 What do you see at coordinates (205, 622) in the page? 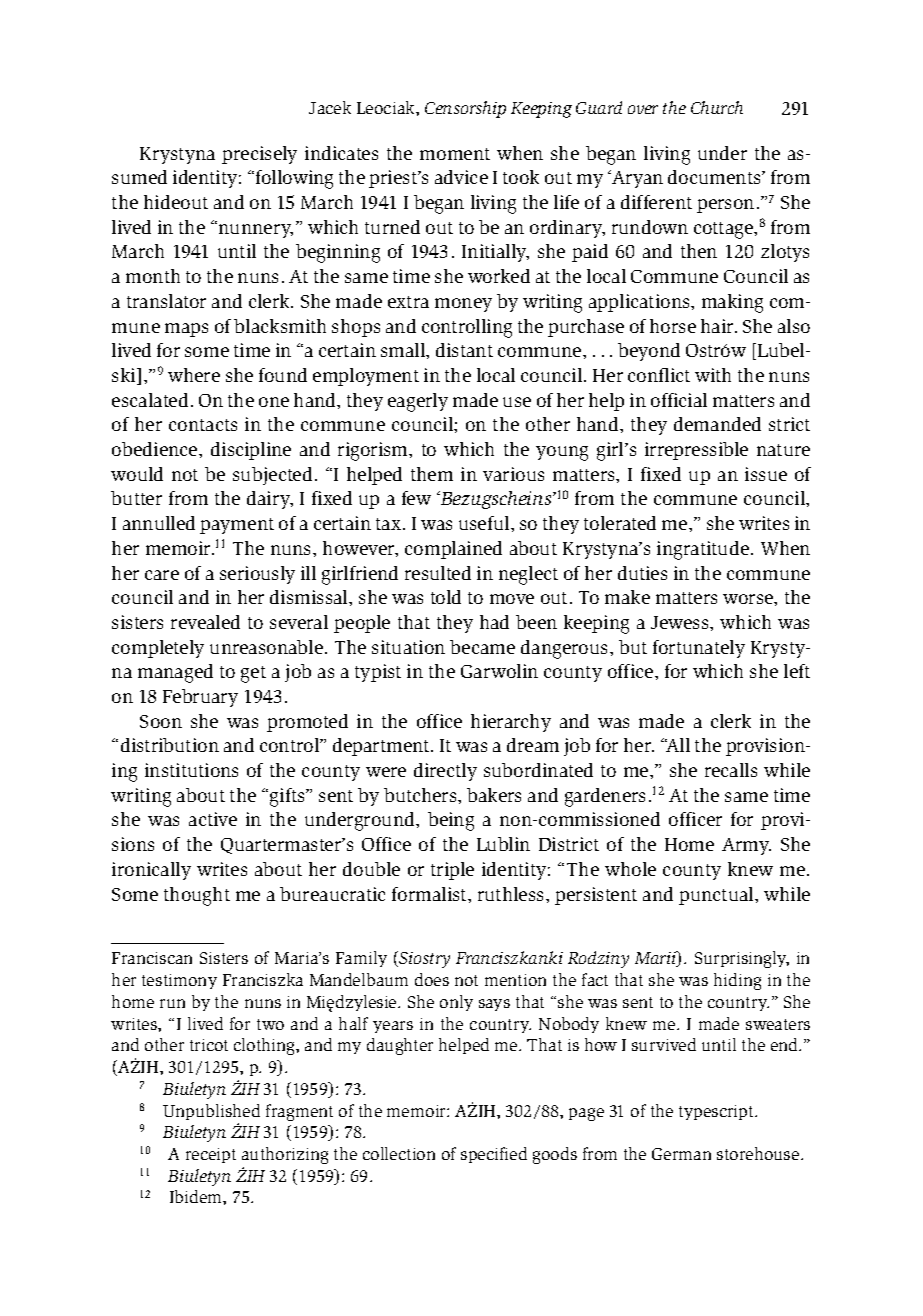
I see `revealed` at bounding box center [205, 622].
